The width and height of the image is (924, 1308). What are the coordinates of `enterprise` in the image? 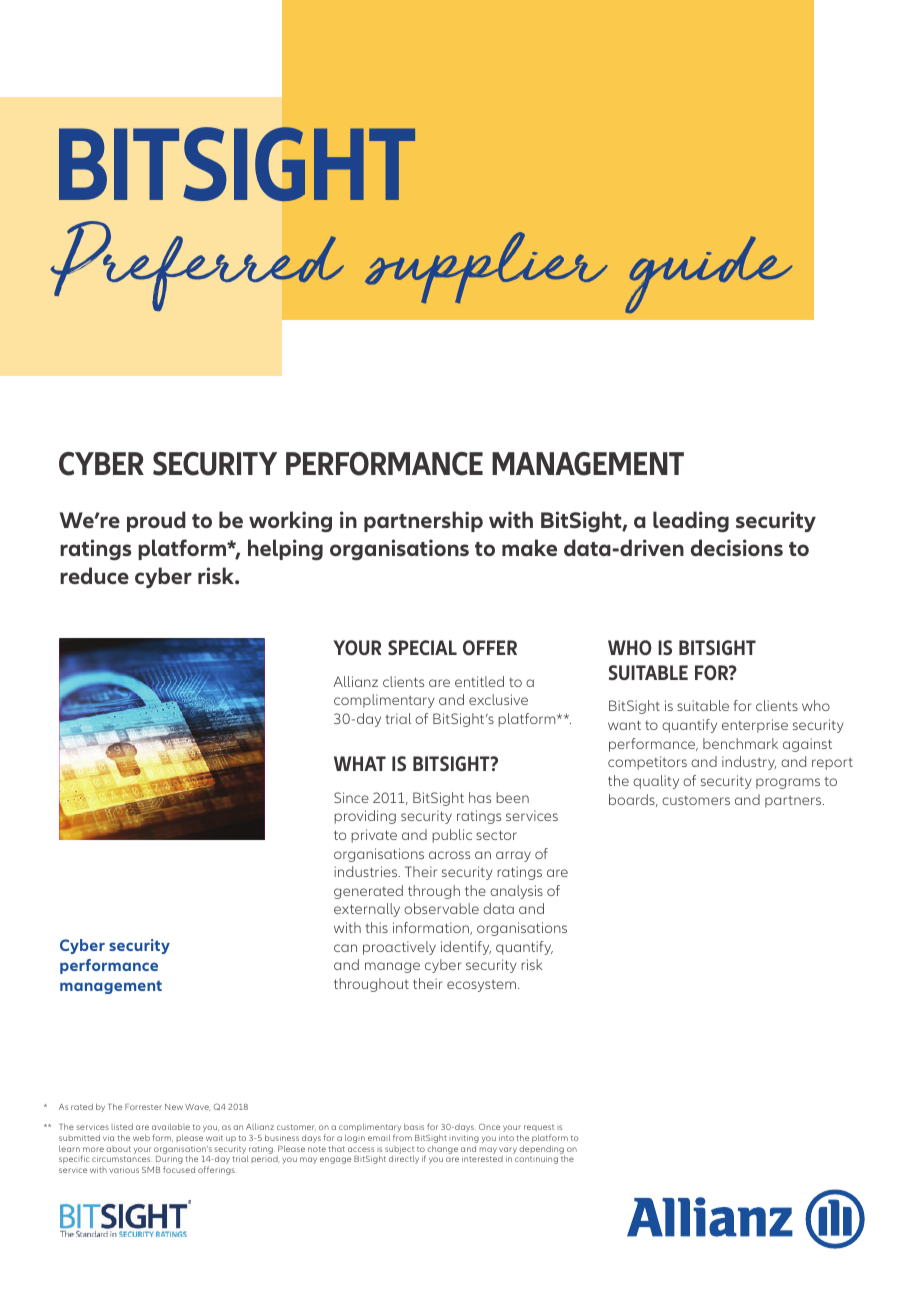 It's located at (755, 726).
